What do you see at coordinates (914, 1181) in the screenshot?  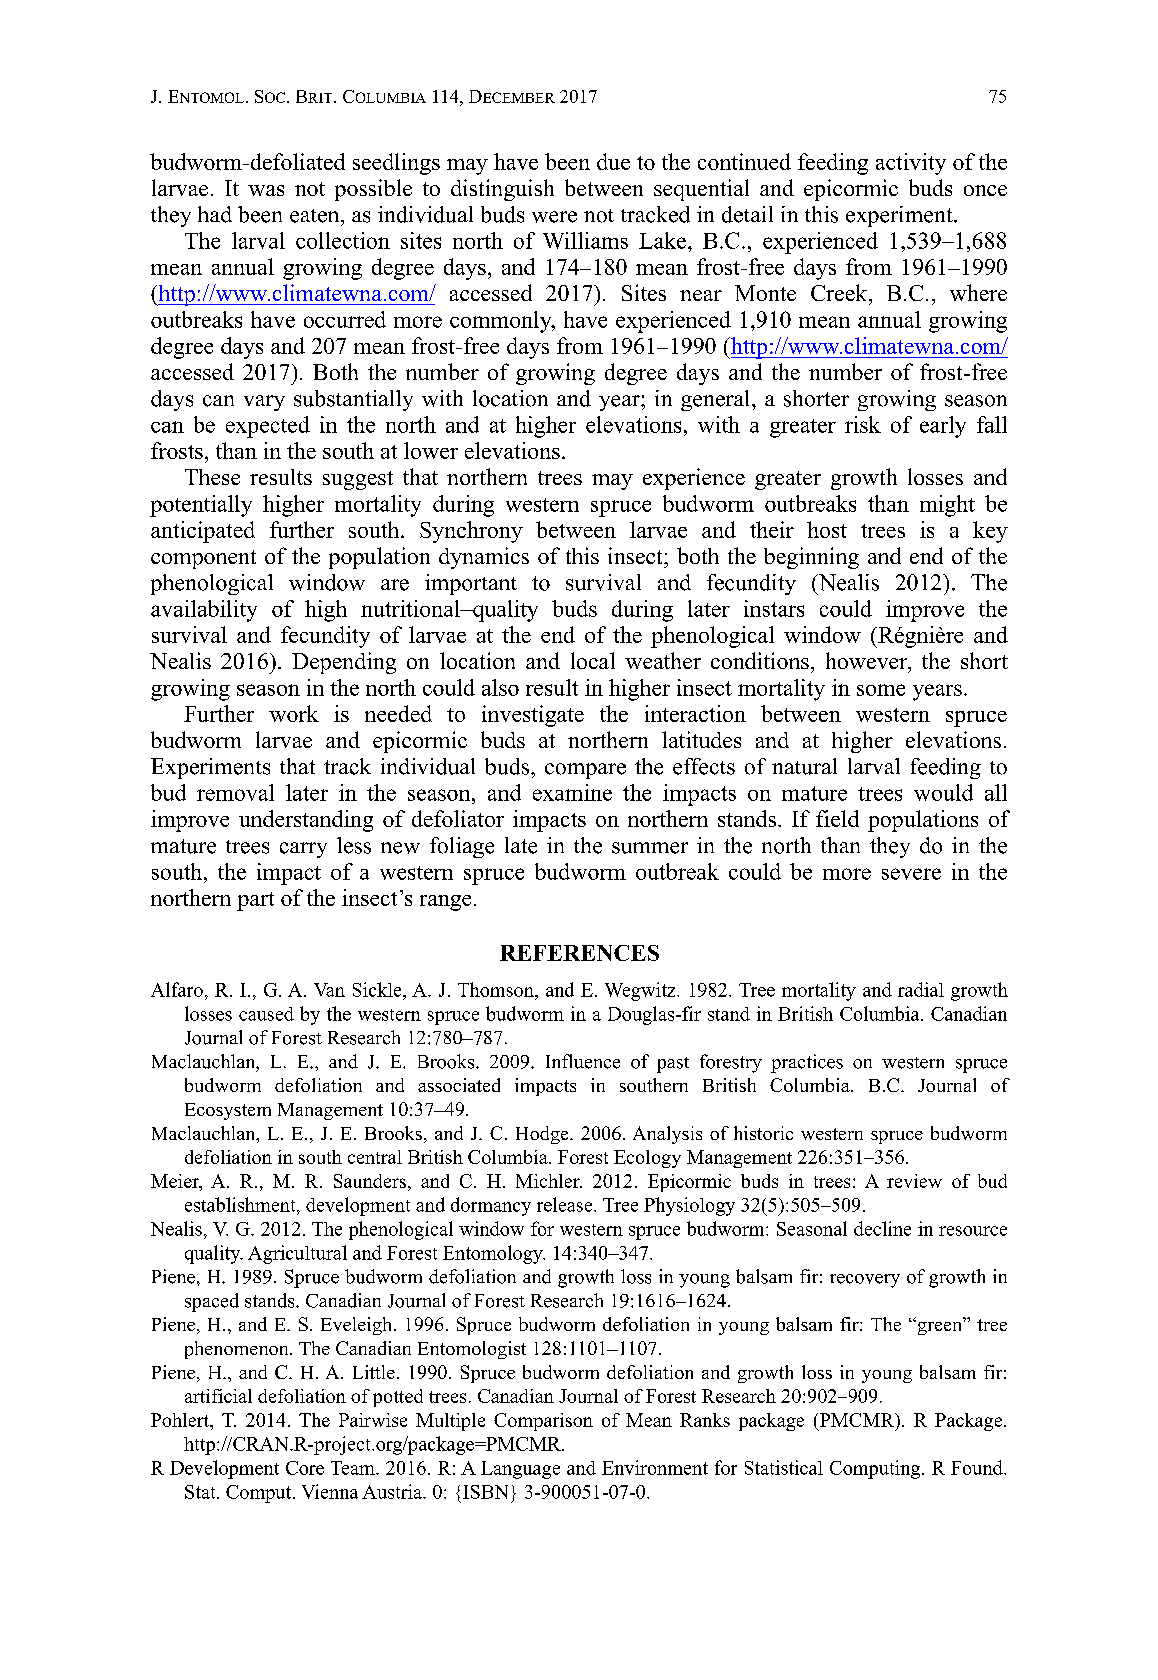 I see `review` at bounding box center [914, 1181].
